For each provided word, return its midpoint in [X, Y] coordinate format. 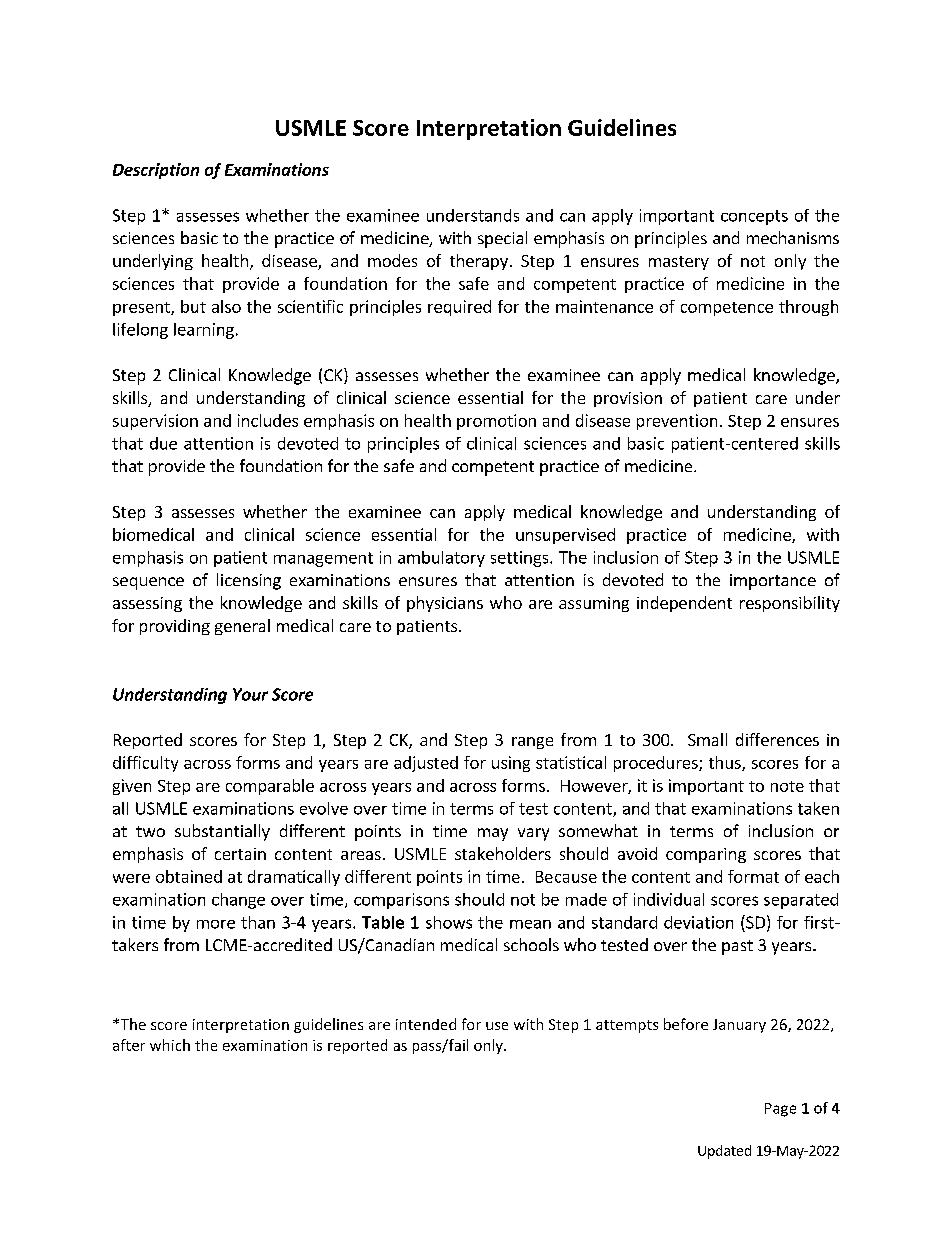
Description [156, 171]
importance [773, 582]
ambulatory [441, 559]
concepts [754, 217]
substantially [222, 832]
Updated [724, 1152]
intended [426, 1024]
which [170, 1045]
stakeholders [503, 853]
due [163, 443]
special [502, 239]
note [787, 786]
